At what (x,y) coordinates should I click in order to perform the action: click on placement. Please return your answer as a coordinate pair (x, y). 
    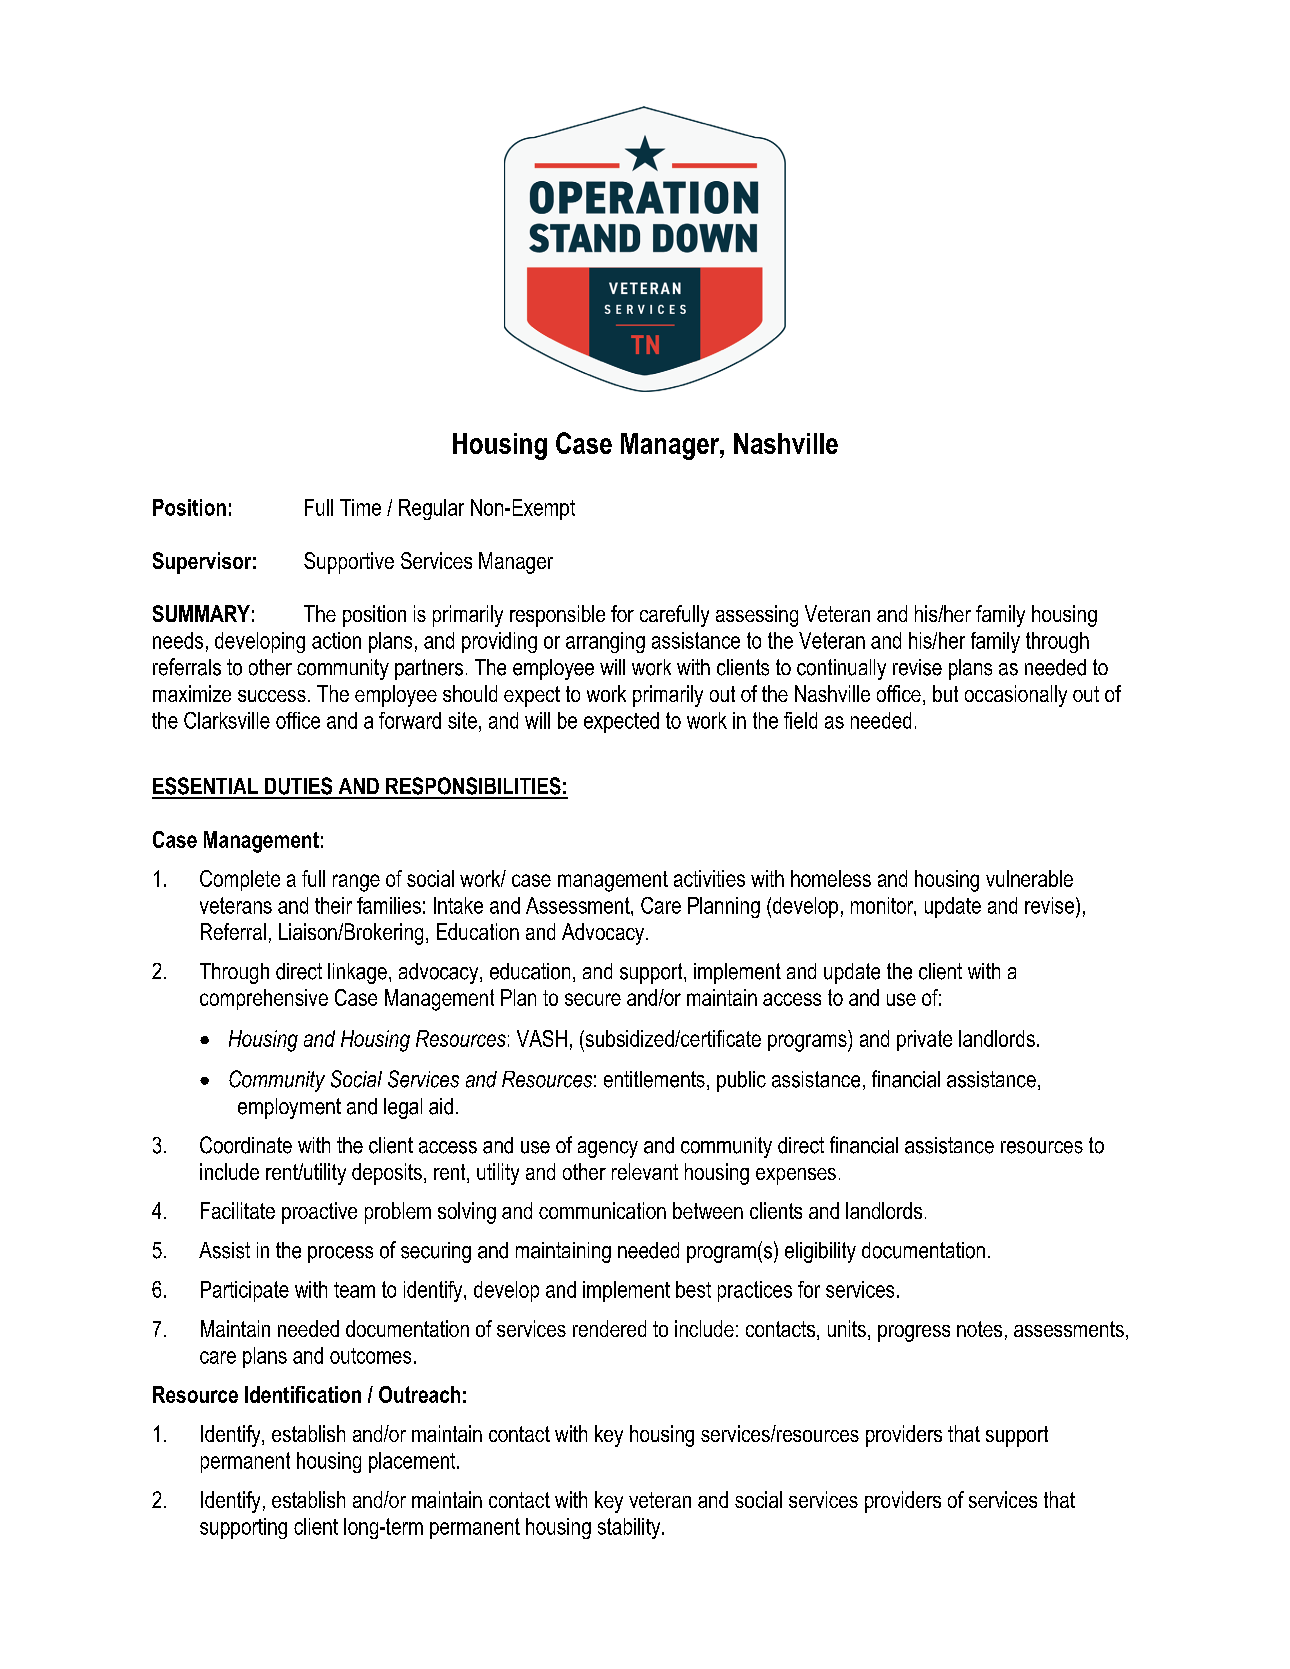
    Looking at the image, I should click on (413, 1462).
